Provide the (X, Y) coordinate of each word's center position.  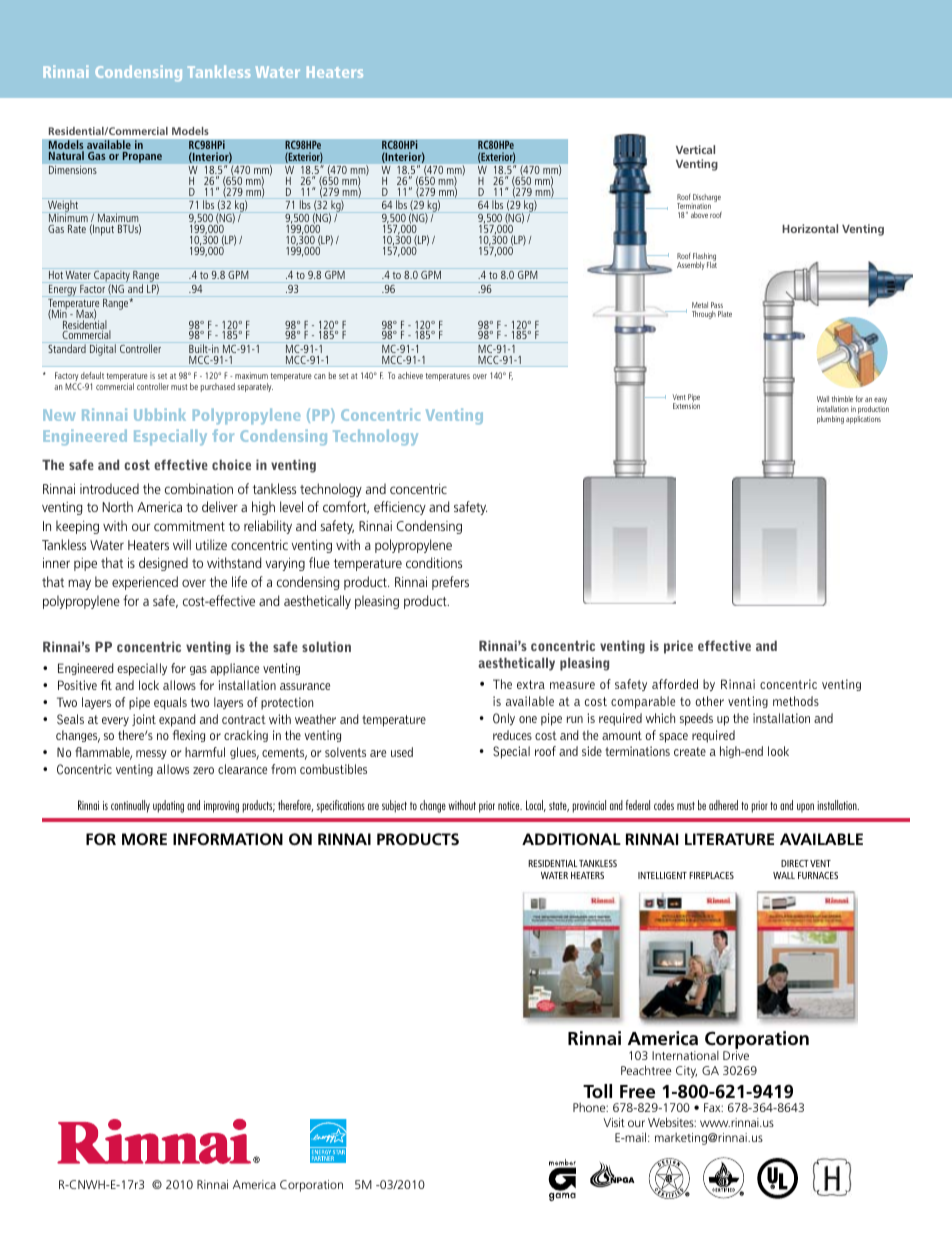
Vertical (695, 149)
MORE (144, 839)
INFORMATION (228, 839)
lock (149, 685)
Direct (795, 863)
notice (510, 805)
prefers (450, 583)
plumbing (830, 420)
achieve (410, 375)
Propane (142, 157)
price (678, 647)
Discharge (706, 199)
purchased (218, 387)
